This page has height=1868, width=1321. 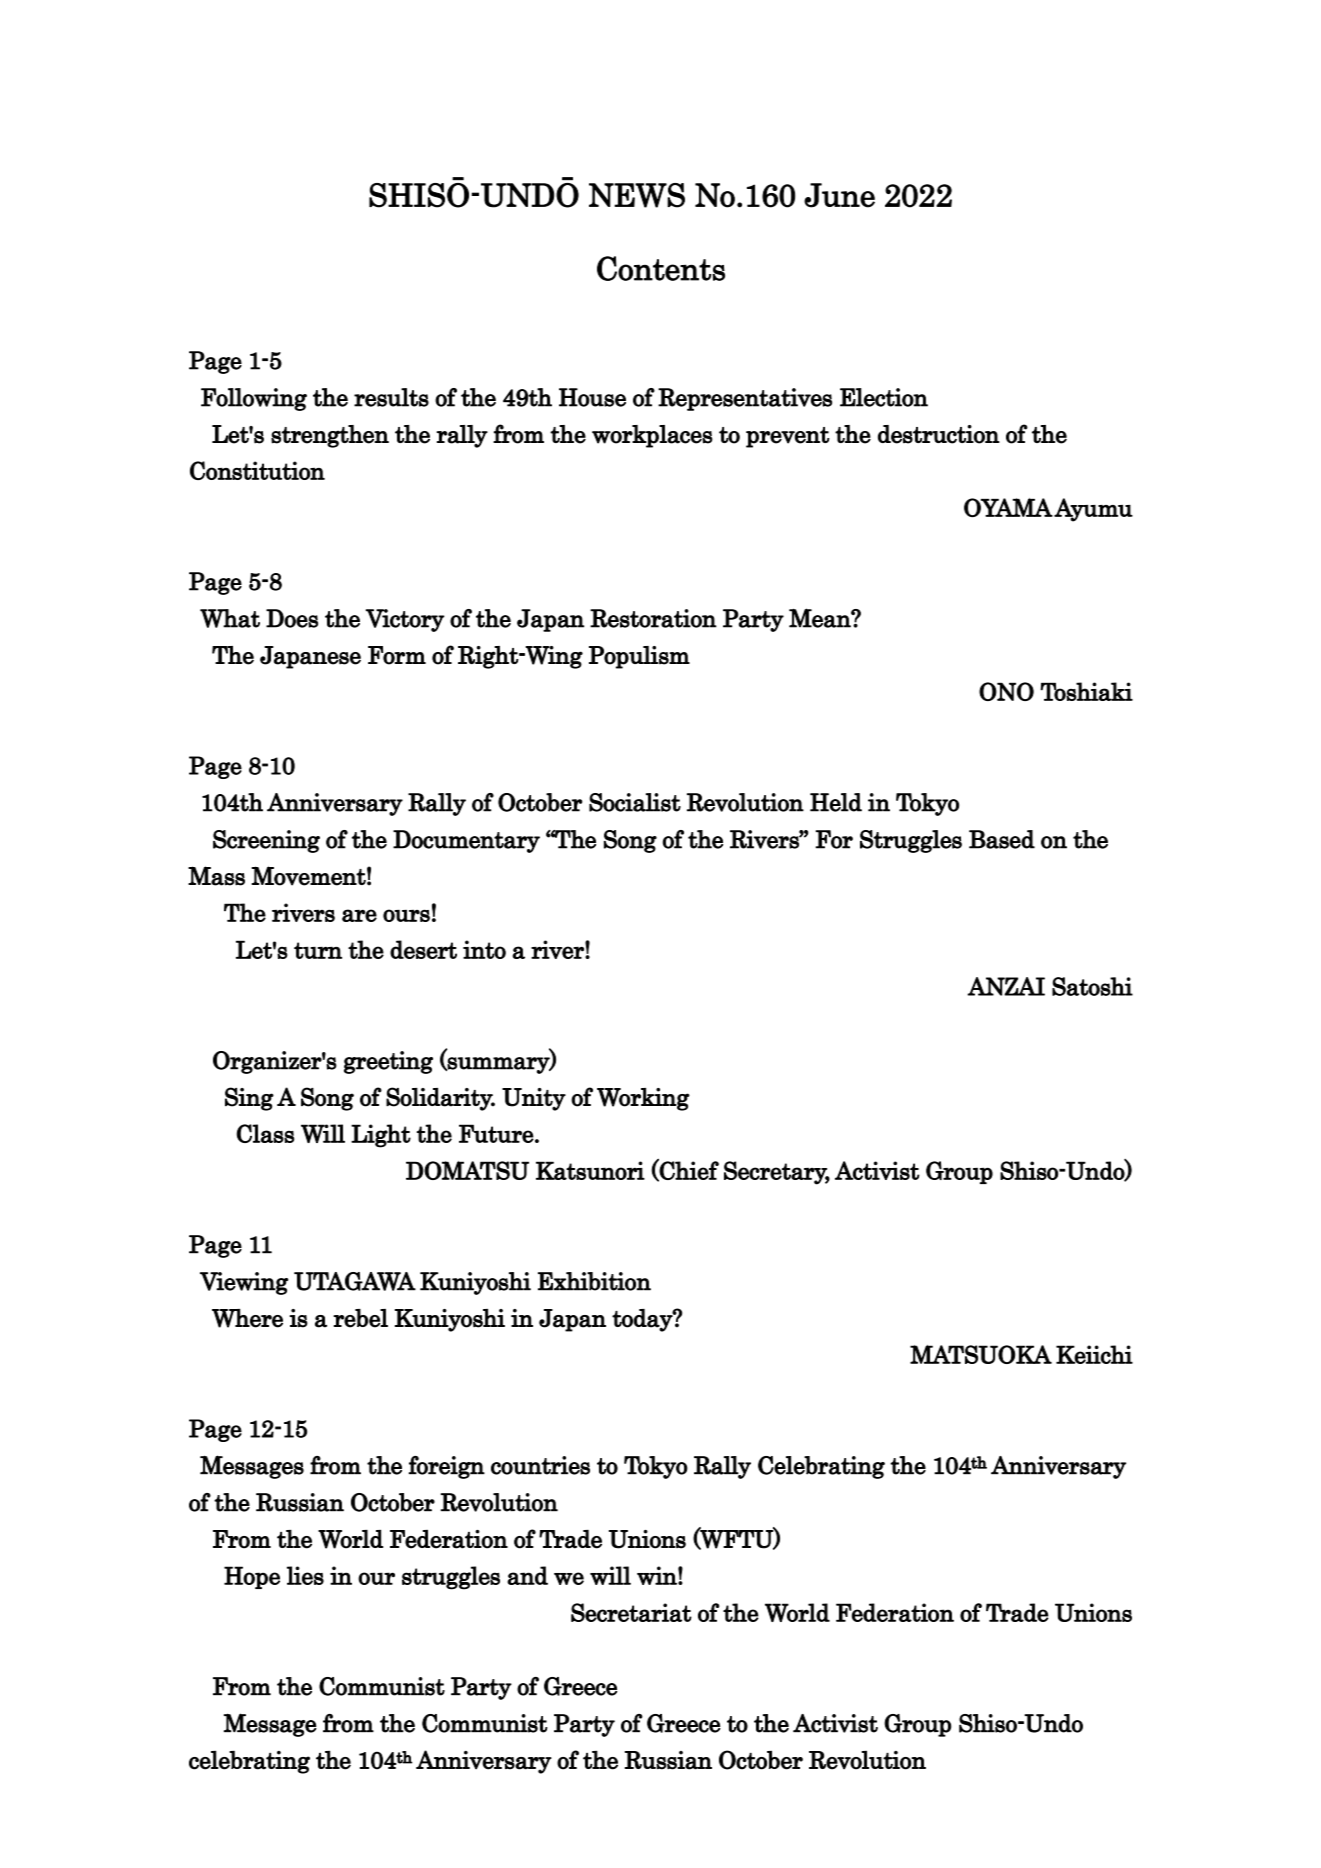 I want to click on lies, so click(x=305, y=1575).
